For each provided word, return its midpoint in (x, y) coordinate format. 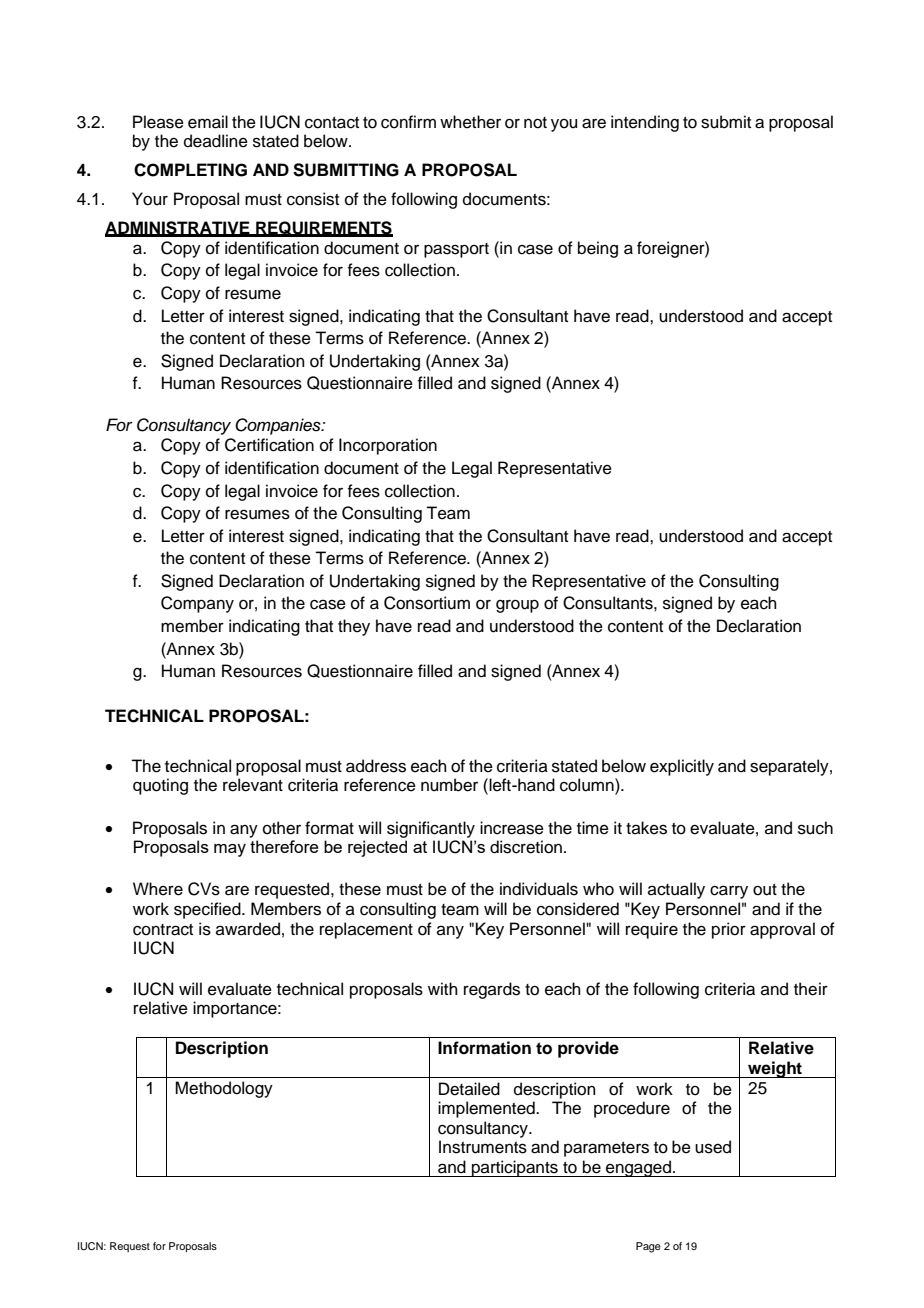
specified (208, 910)
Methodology (224, 1089)
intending (645, 123)
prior (729, 930)
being (598, 249)
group (517, 606)
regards (492, 990)
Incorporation (388, 446)
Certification (269, 445)
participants (515, 1168)
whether (470, 122)
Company (197, 604)
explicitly (682, 767)
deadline (216, 141)
